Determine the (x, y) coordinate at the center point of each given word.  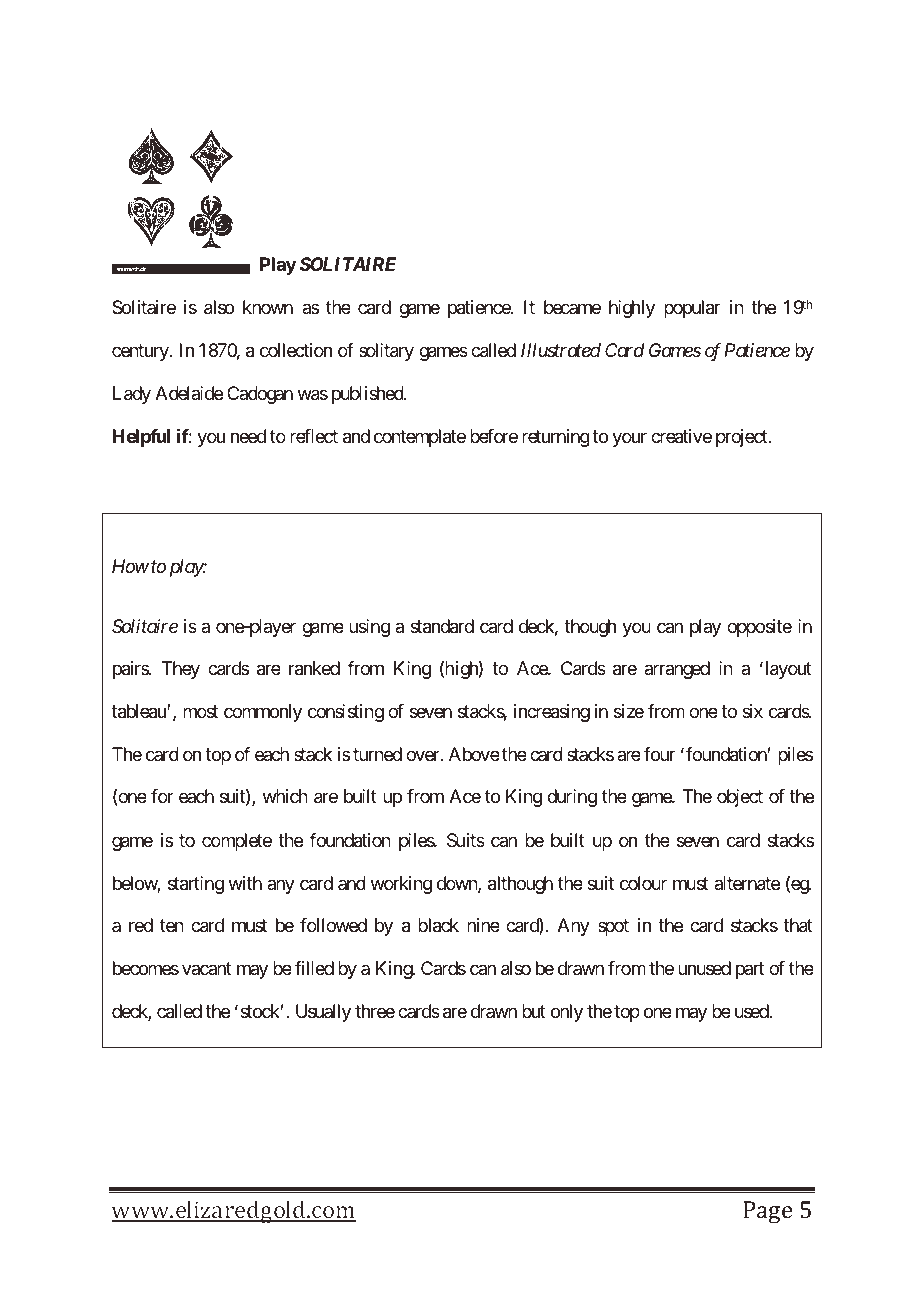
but (534, 1011)
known (268, 307)
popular (692, 309)
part (750, 970)
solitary (386, 352)
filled (314, 968)
